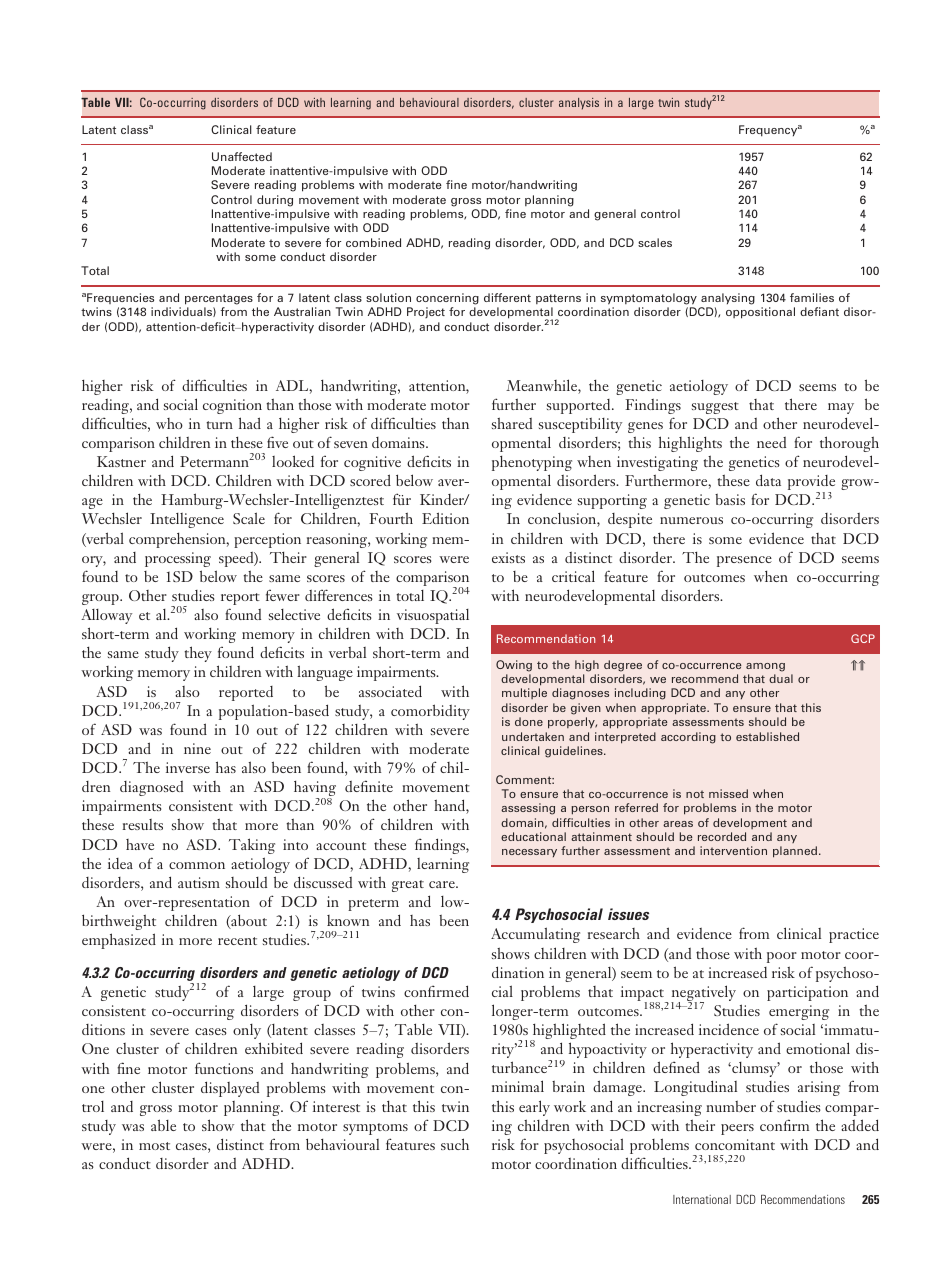 The height and width of the image is (1265, 952). Describe the element at coordinates (508, 557) in the image. I see `exists` at that location.
